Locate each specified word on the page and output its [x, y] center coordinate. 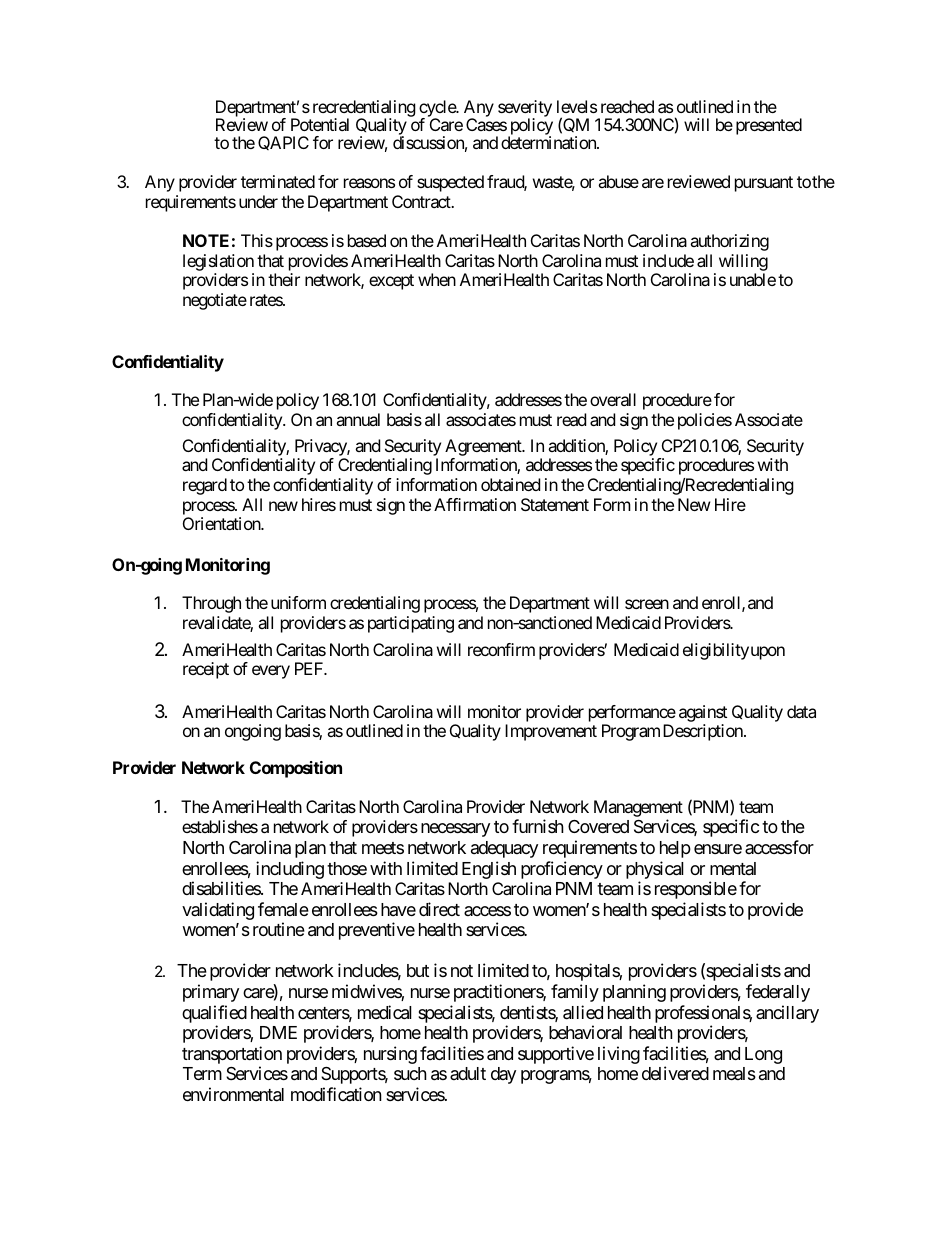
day [503, 1075]
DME [278, 1032]
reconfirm [501, 649]
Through [211, 604]
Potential [320, 124]
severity [525, 110]
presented [769, 126]
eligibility [716, 651]
